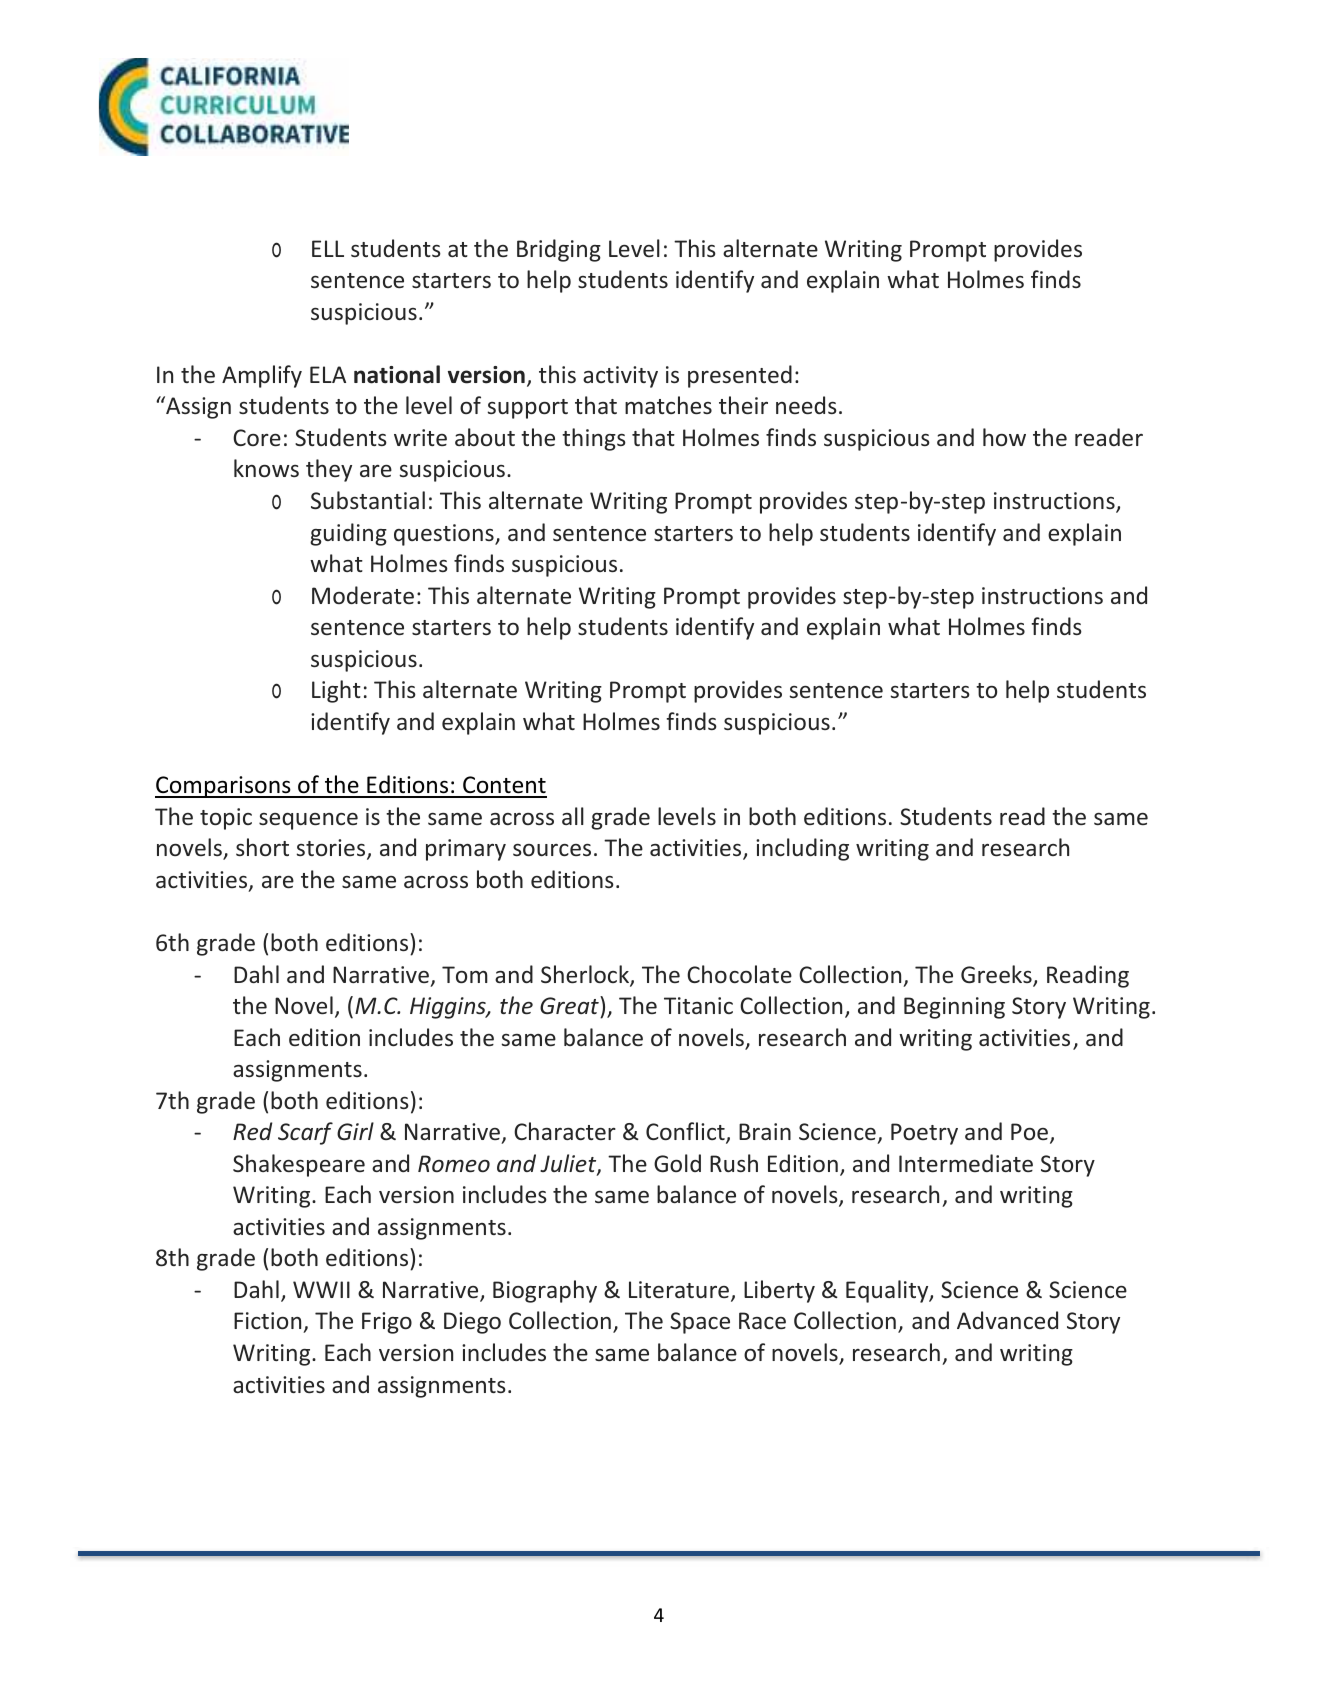 This screenshot has width=1318, height=1706. What do you see at coordinates (573, 816) in the screenshot?
I see `all` at bounding box center [573, 816].
